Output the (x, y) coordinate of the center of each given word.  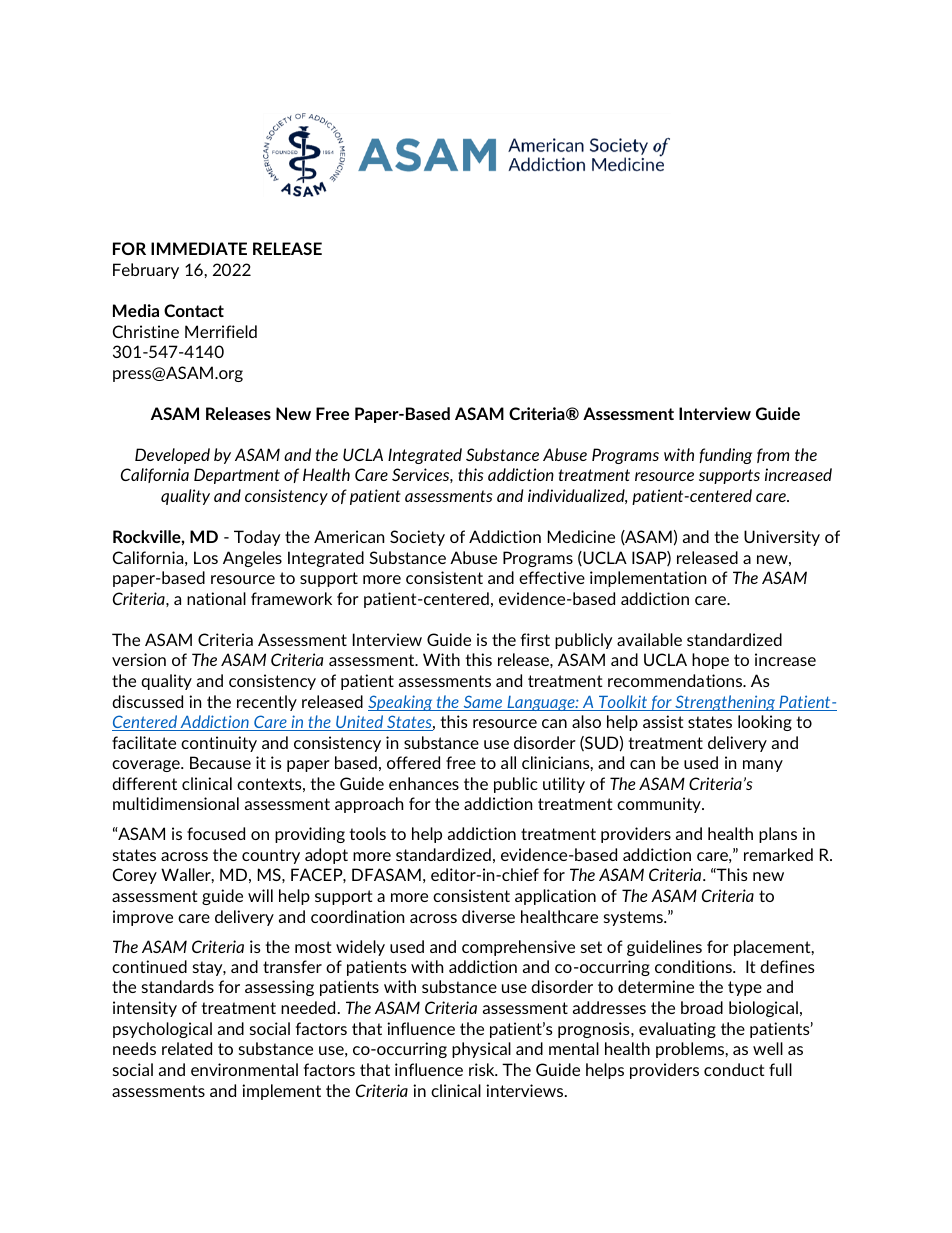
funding (725, 456)
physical (481, 1050)
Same (483, 703)
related (187, 1048)
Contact (194, 310)
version (139, 659)
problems (690, 1050)
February (146, 271)
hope (710, 661)
